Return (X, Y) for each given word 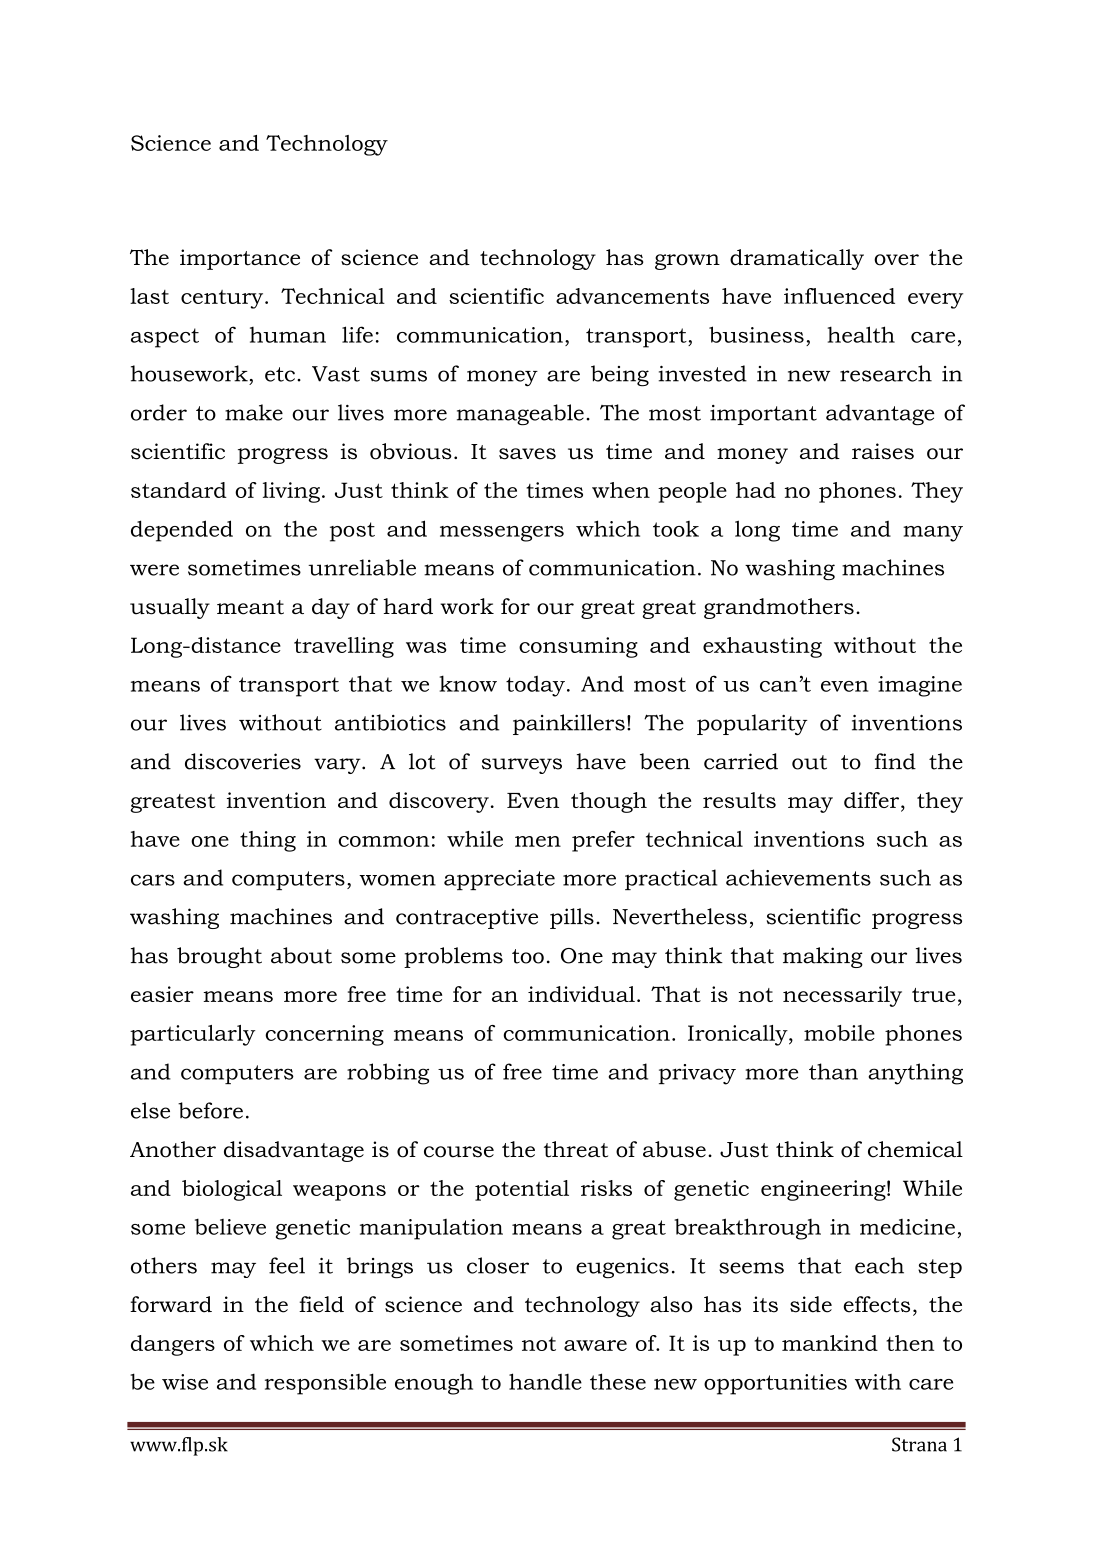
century (223, 299)
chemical (915, 1149)
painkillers (569, 724)
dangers (173, 1345)
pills (572, 918)
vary (338, 766)
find (895, 761)
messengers (502, 534)
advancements (632, 296)
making (823, 957)
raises (883, 451)
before (210, 1110)
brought (219, 957)
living (291, 492)
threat (576, 1149)
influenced (839, 296)
